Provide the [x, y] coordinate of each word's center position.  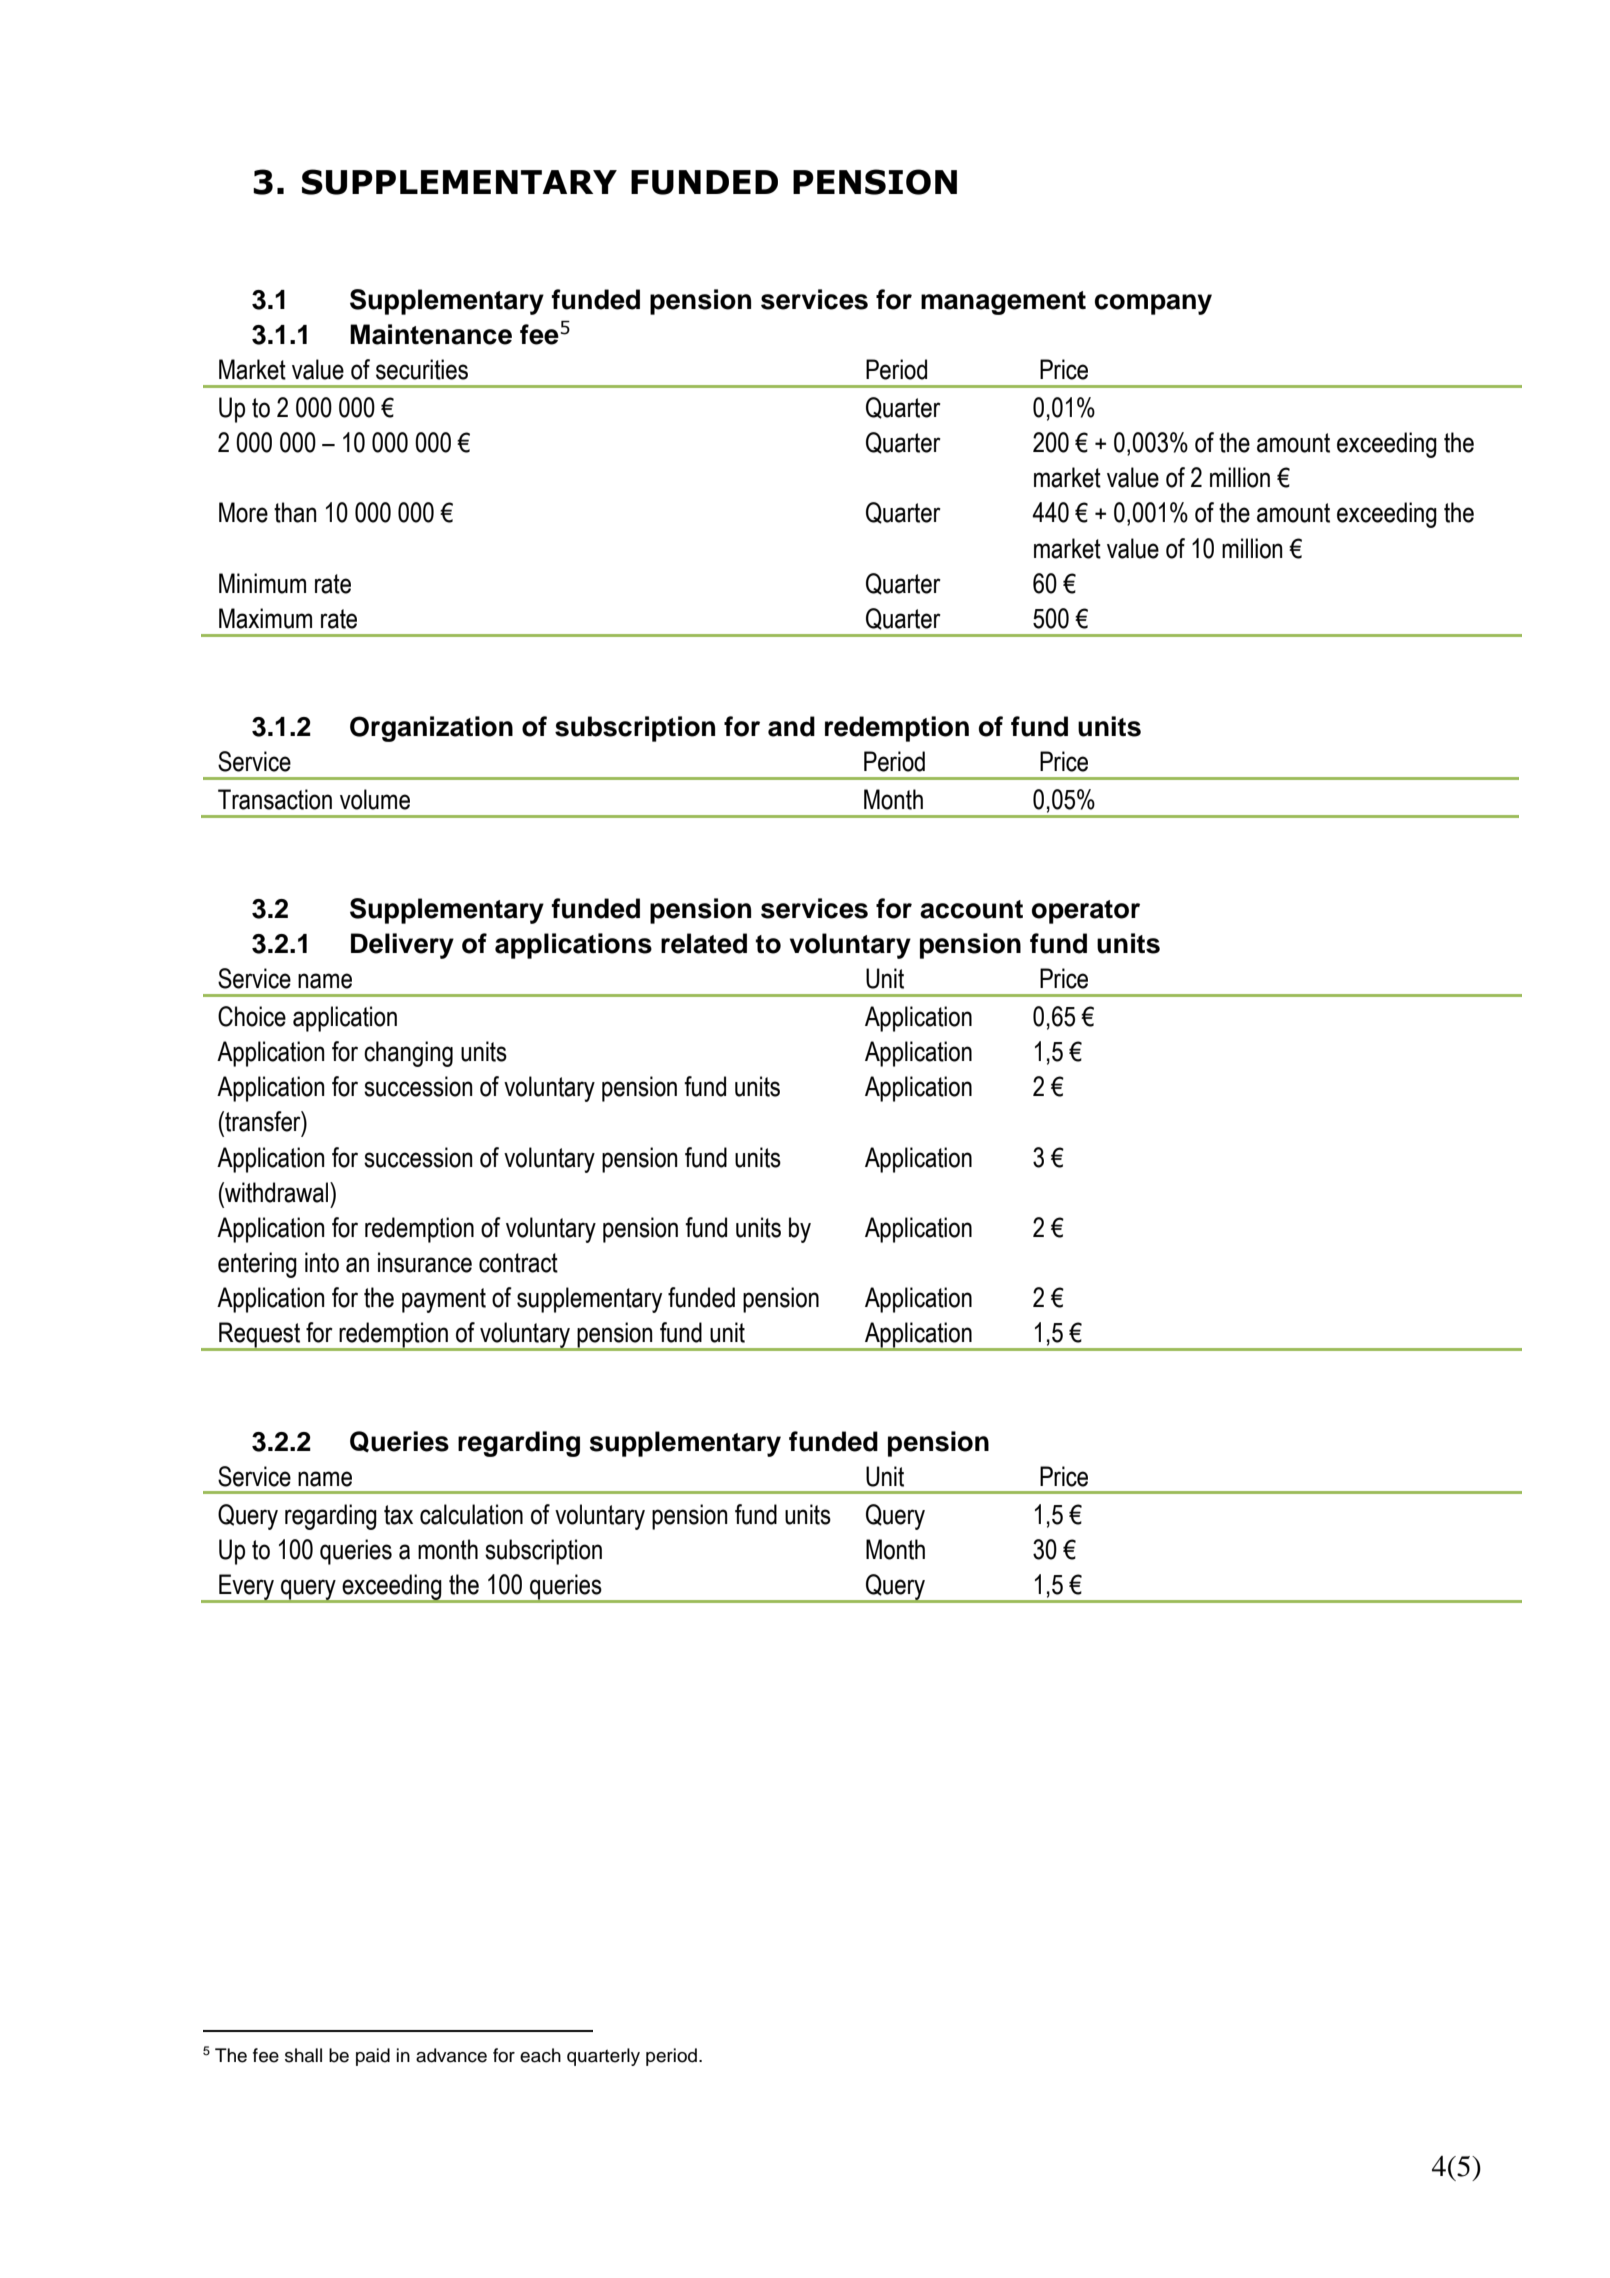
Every [247, 1588]
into [322, 1262]
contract [518, 1263]
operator [1086, 912]
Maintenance [431, 334]
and [791, 726]
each [540, 2055]
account [971, 909]
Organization [431, 729]
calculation [471, 1514]
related [704, 943]
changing [408, 1054]
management [1003, 303]
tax [398, 1515]
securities [422, 369]
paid [373, 2057]
